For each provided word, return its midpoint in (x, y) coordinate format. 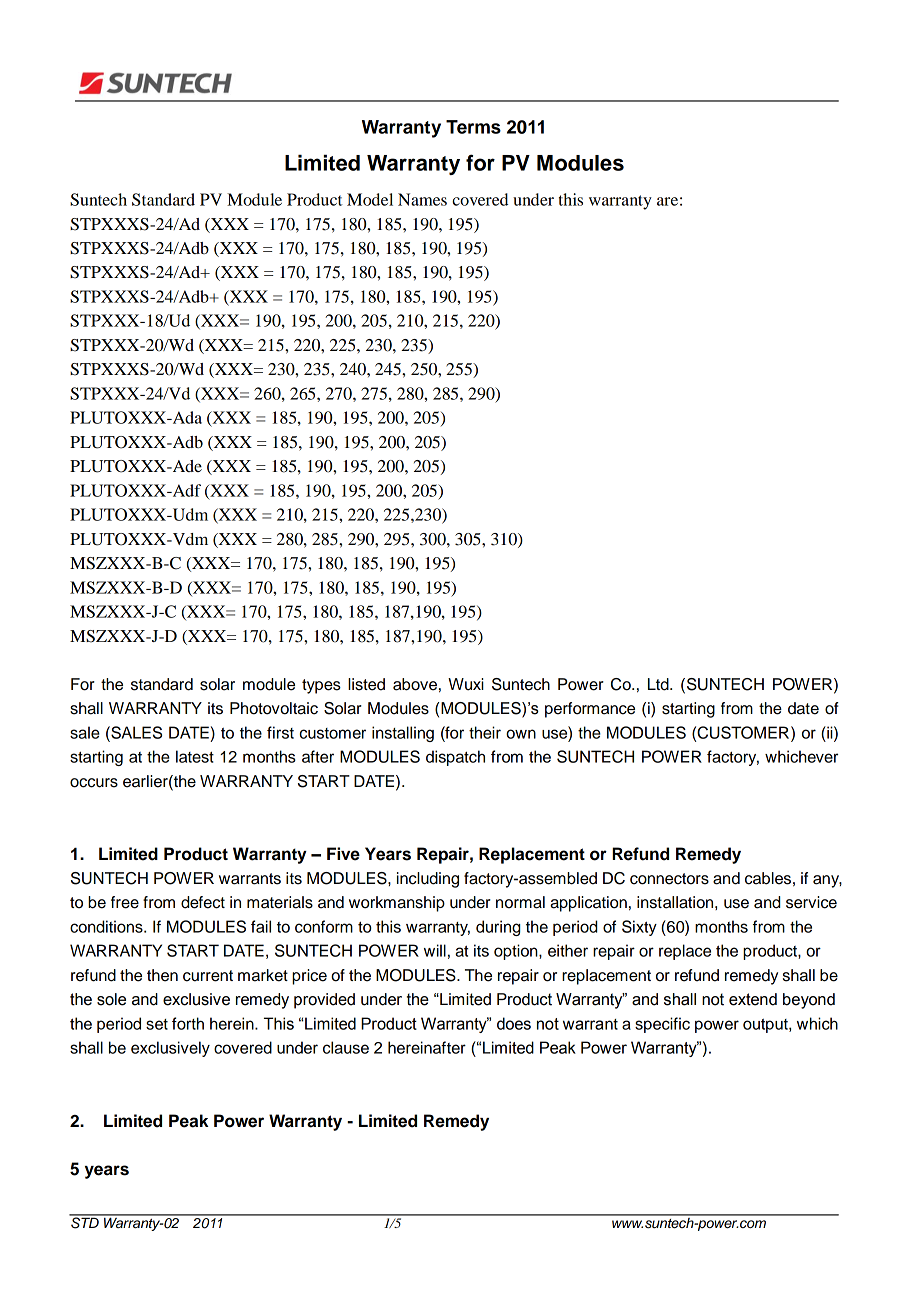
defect (203, 902)
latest (195, 756)
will (435, 950)
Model (370, 199)
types (321, 686)
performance (590, 710)
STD (85, 1222)
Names (422, 199)
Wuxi (466, 684)
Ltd (659, 684)
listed (366, 684)
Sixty (639, 928)
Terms (473, 127)
